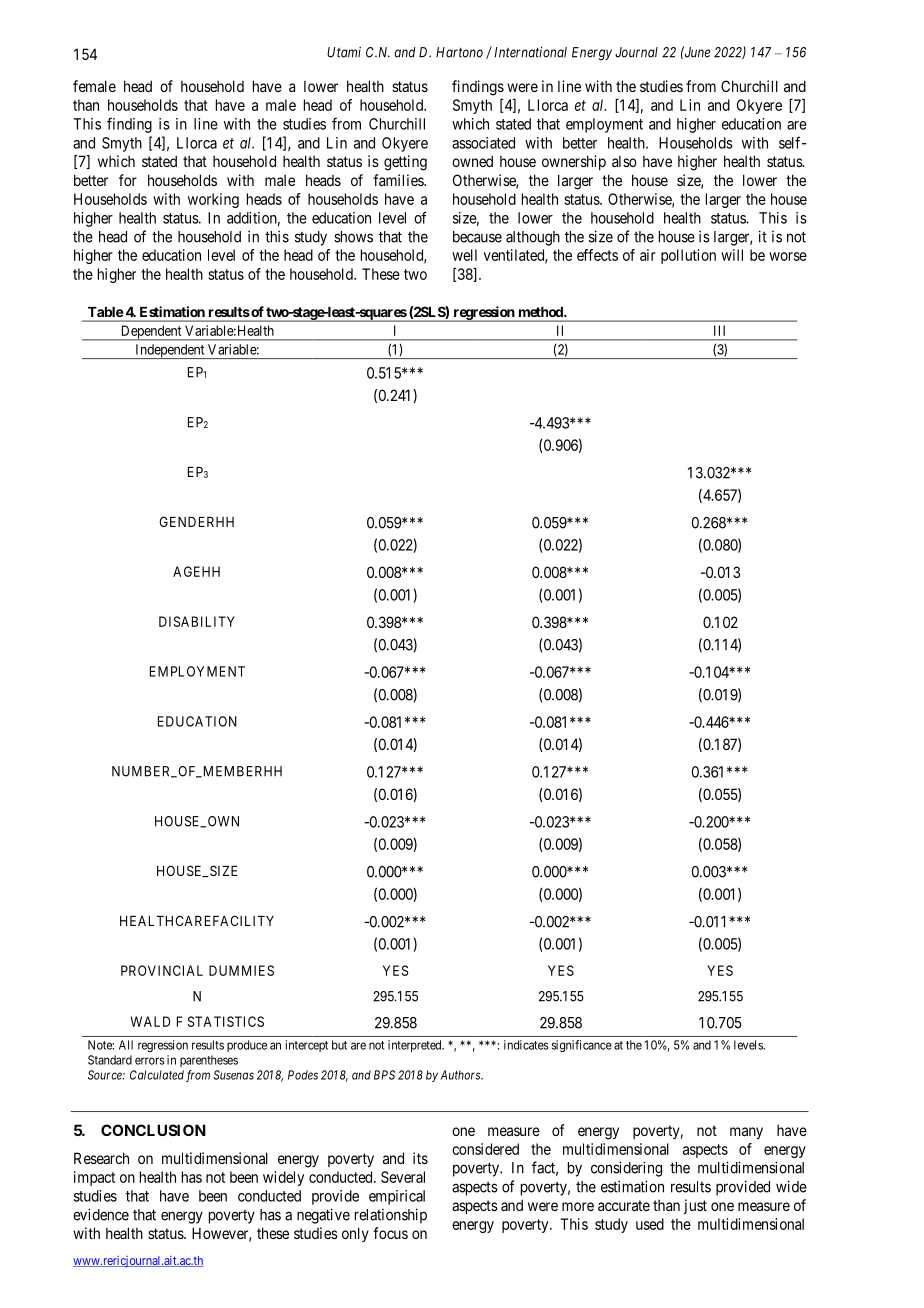  I want to click on pollution, so click(688, 256).
